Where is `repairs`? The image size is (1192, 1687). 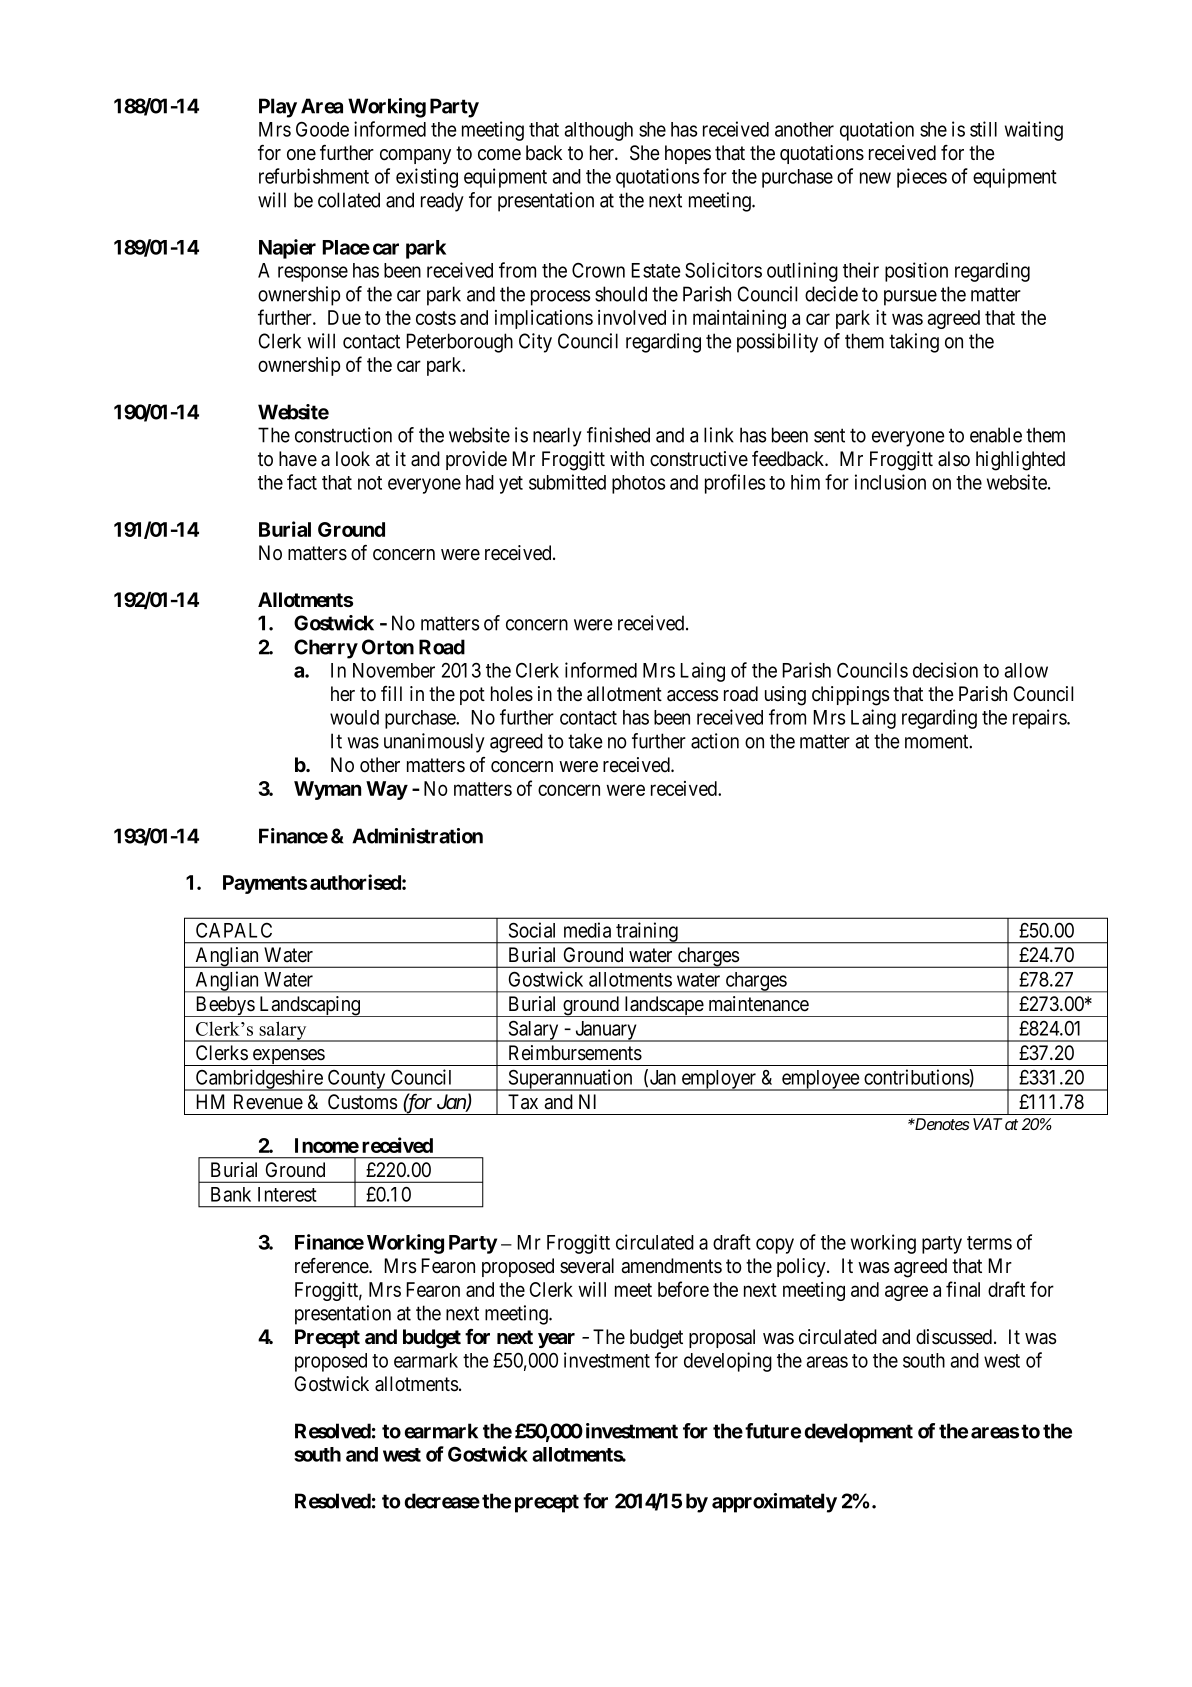
repairs is located at coordinates (1040, 719).
